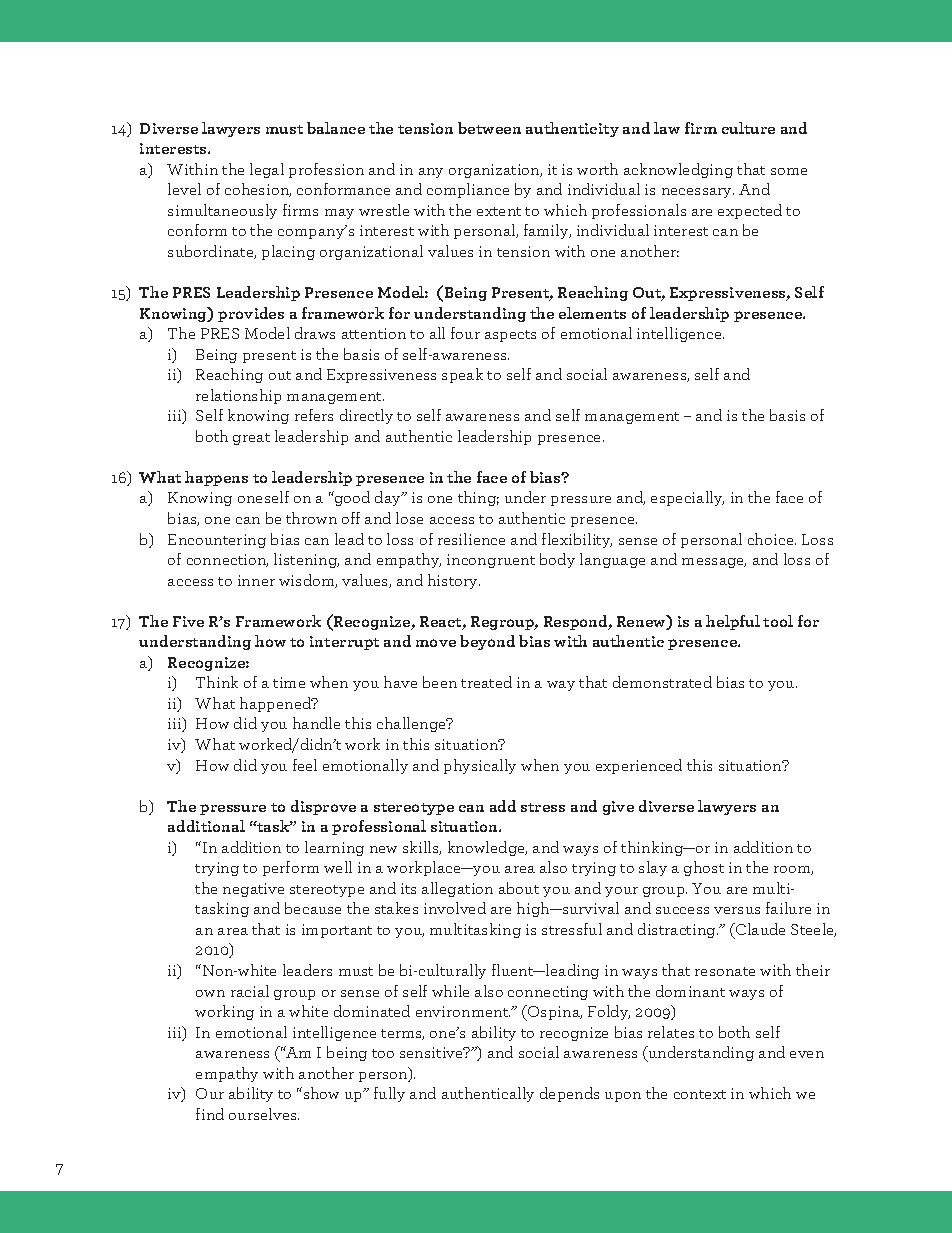  I want to click on especially, so click(687, 498).
